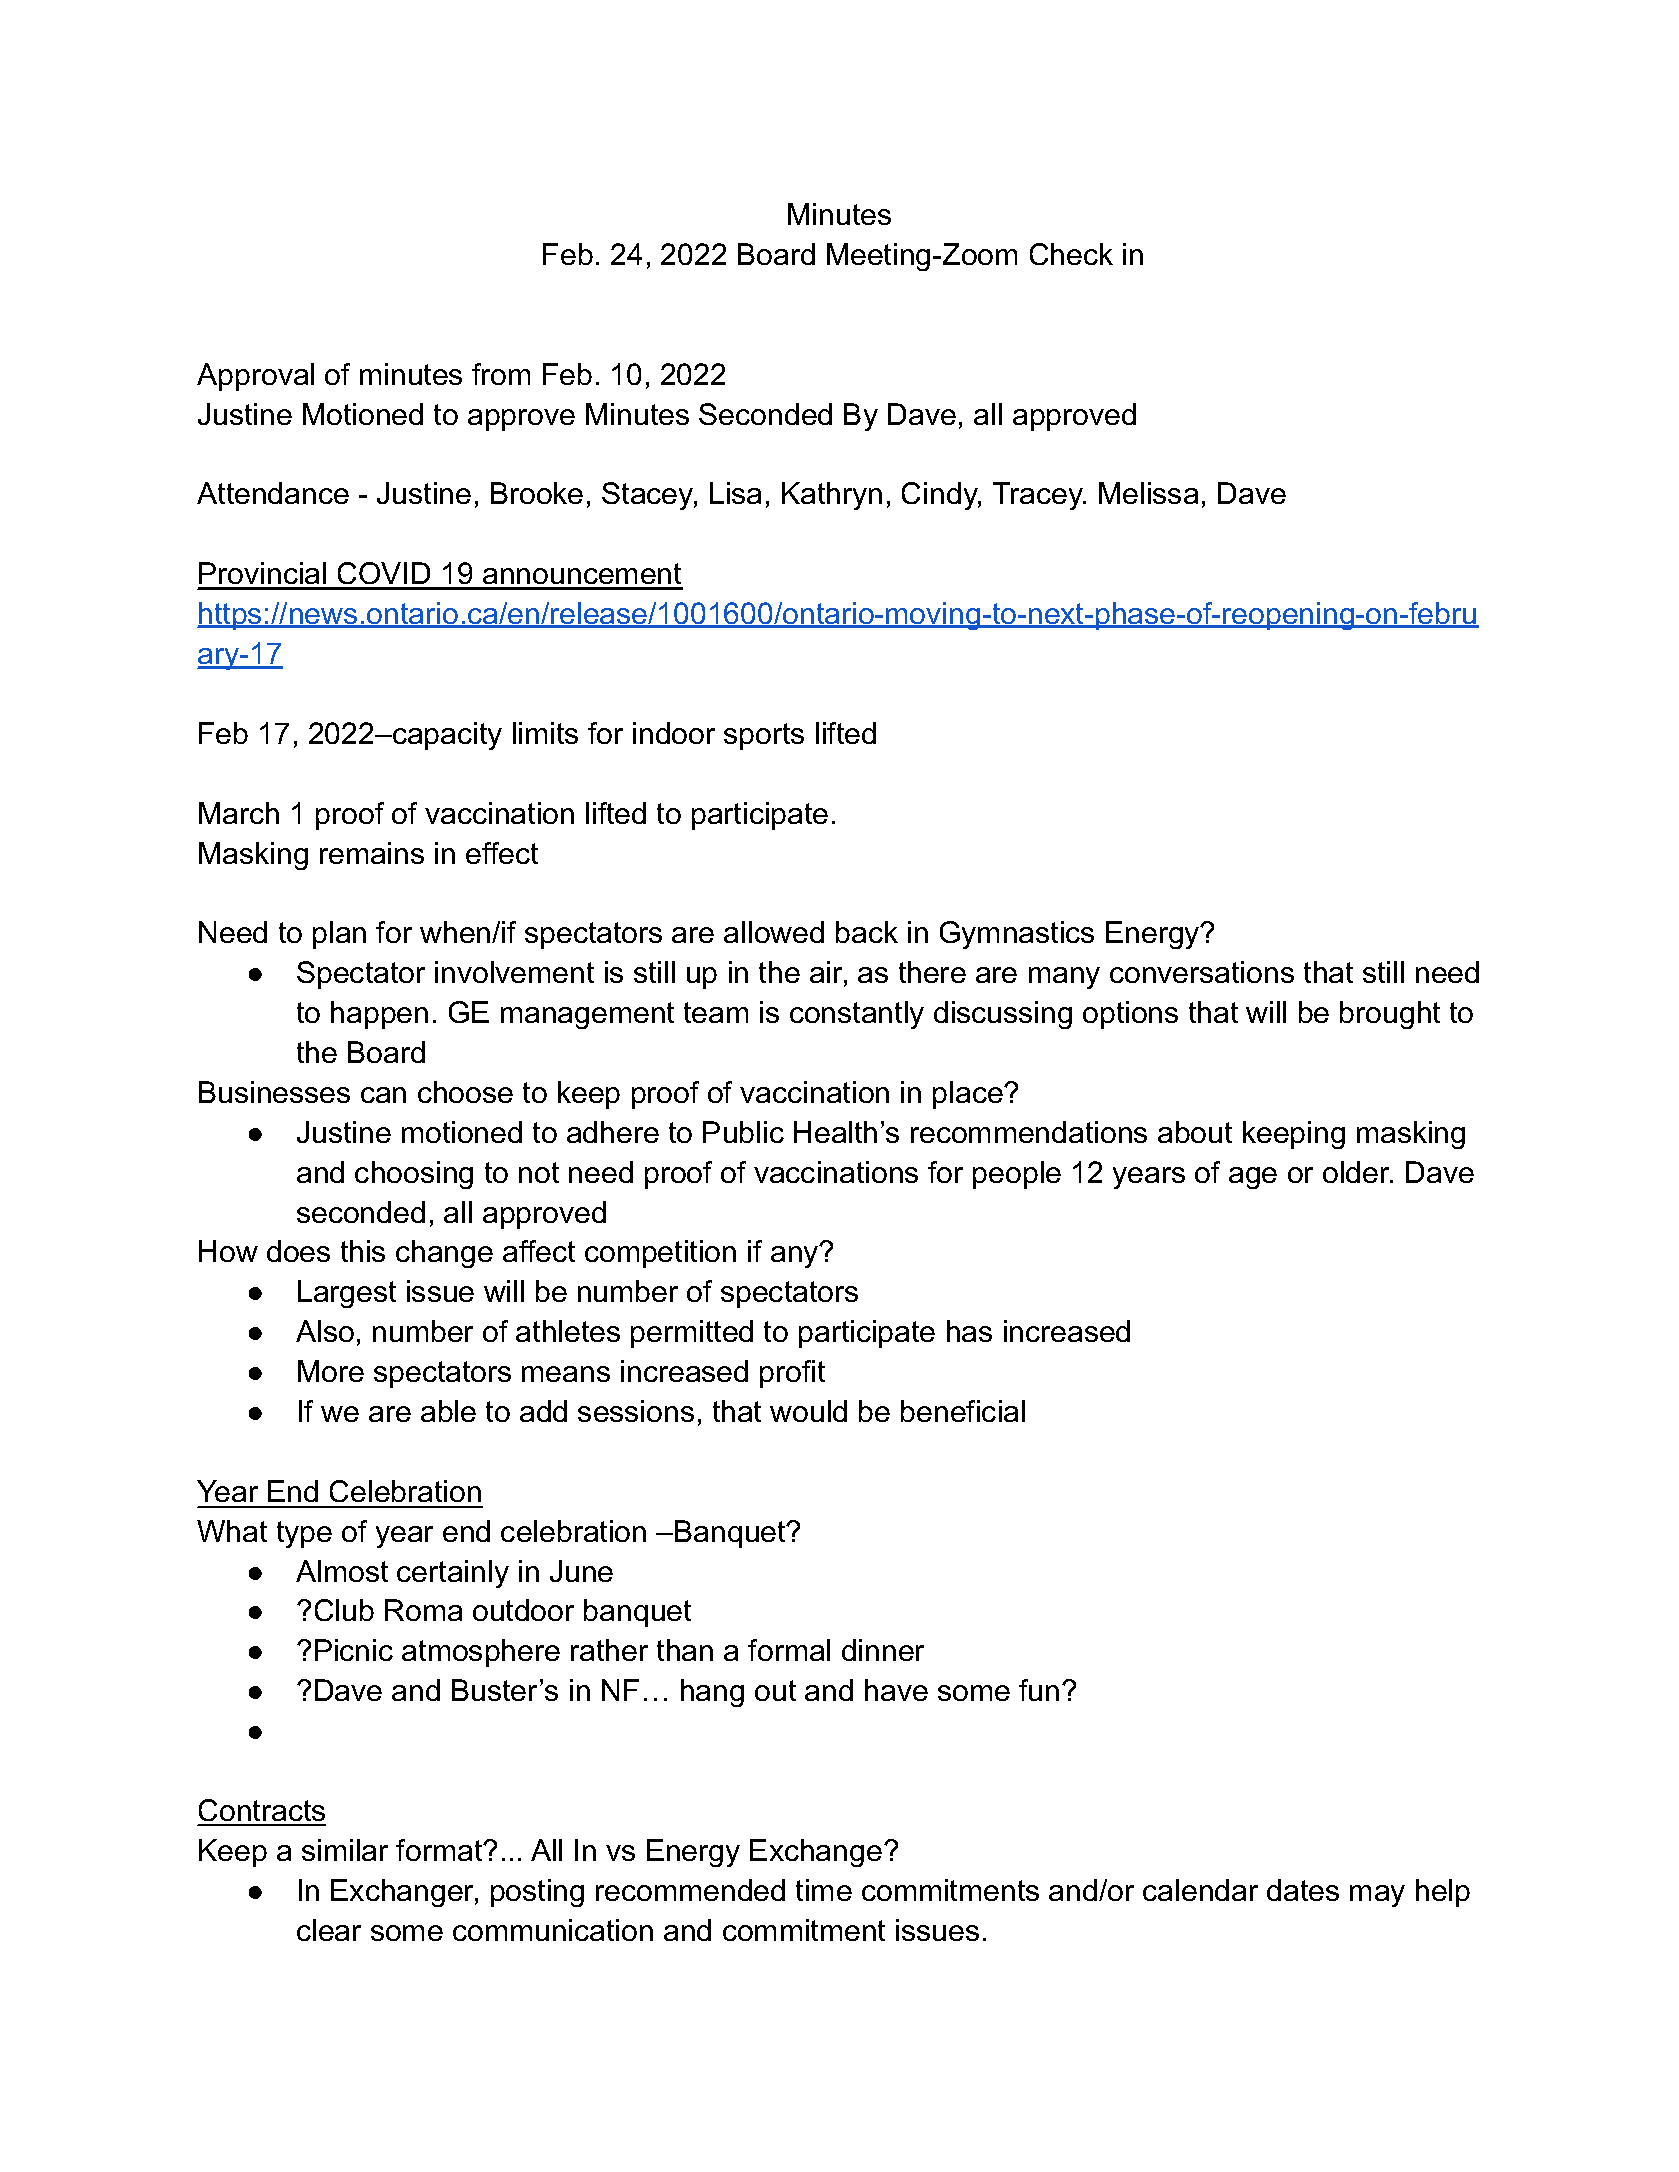 The width and height of the screenshot is (1679, 2172). I want to click on time, so click(824, 1890).
